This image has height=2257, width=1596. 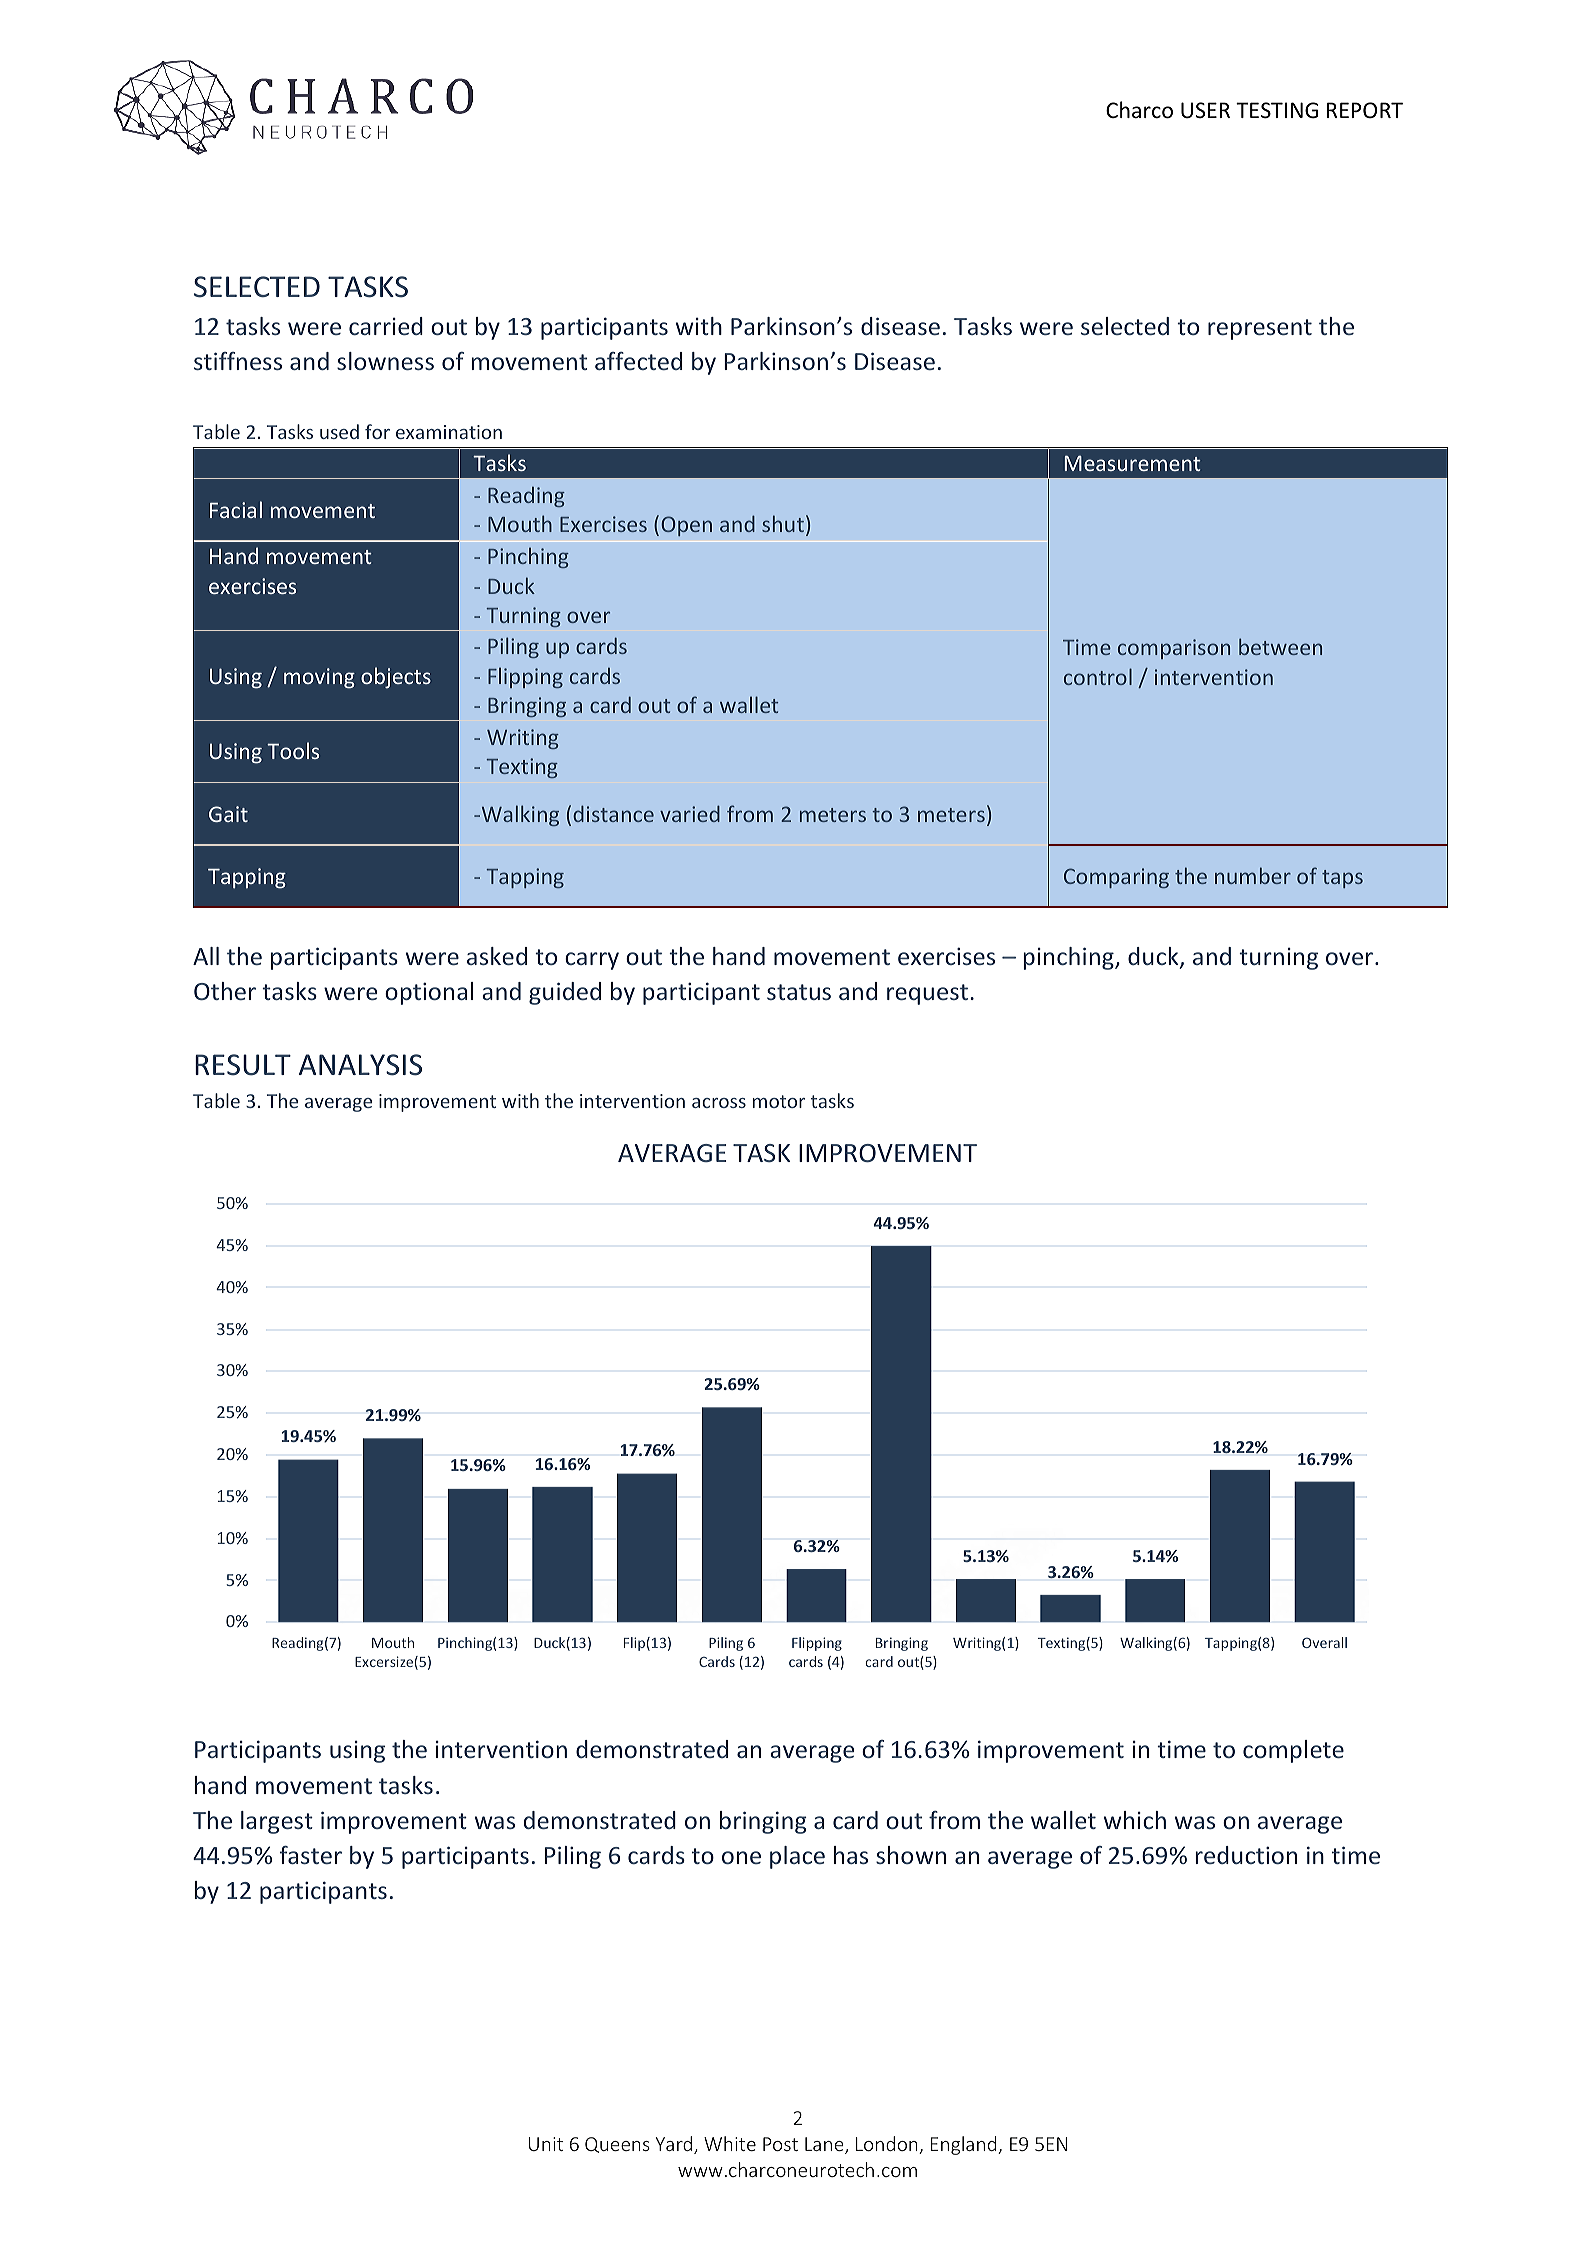 I want to click on ANALYSIS, so click(x=360, y=1065).
